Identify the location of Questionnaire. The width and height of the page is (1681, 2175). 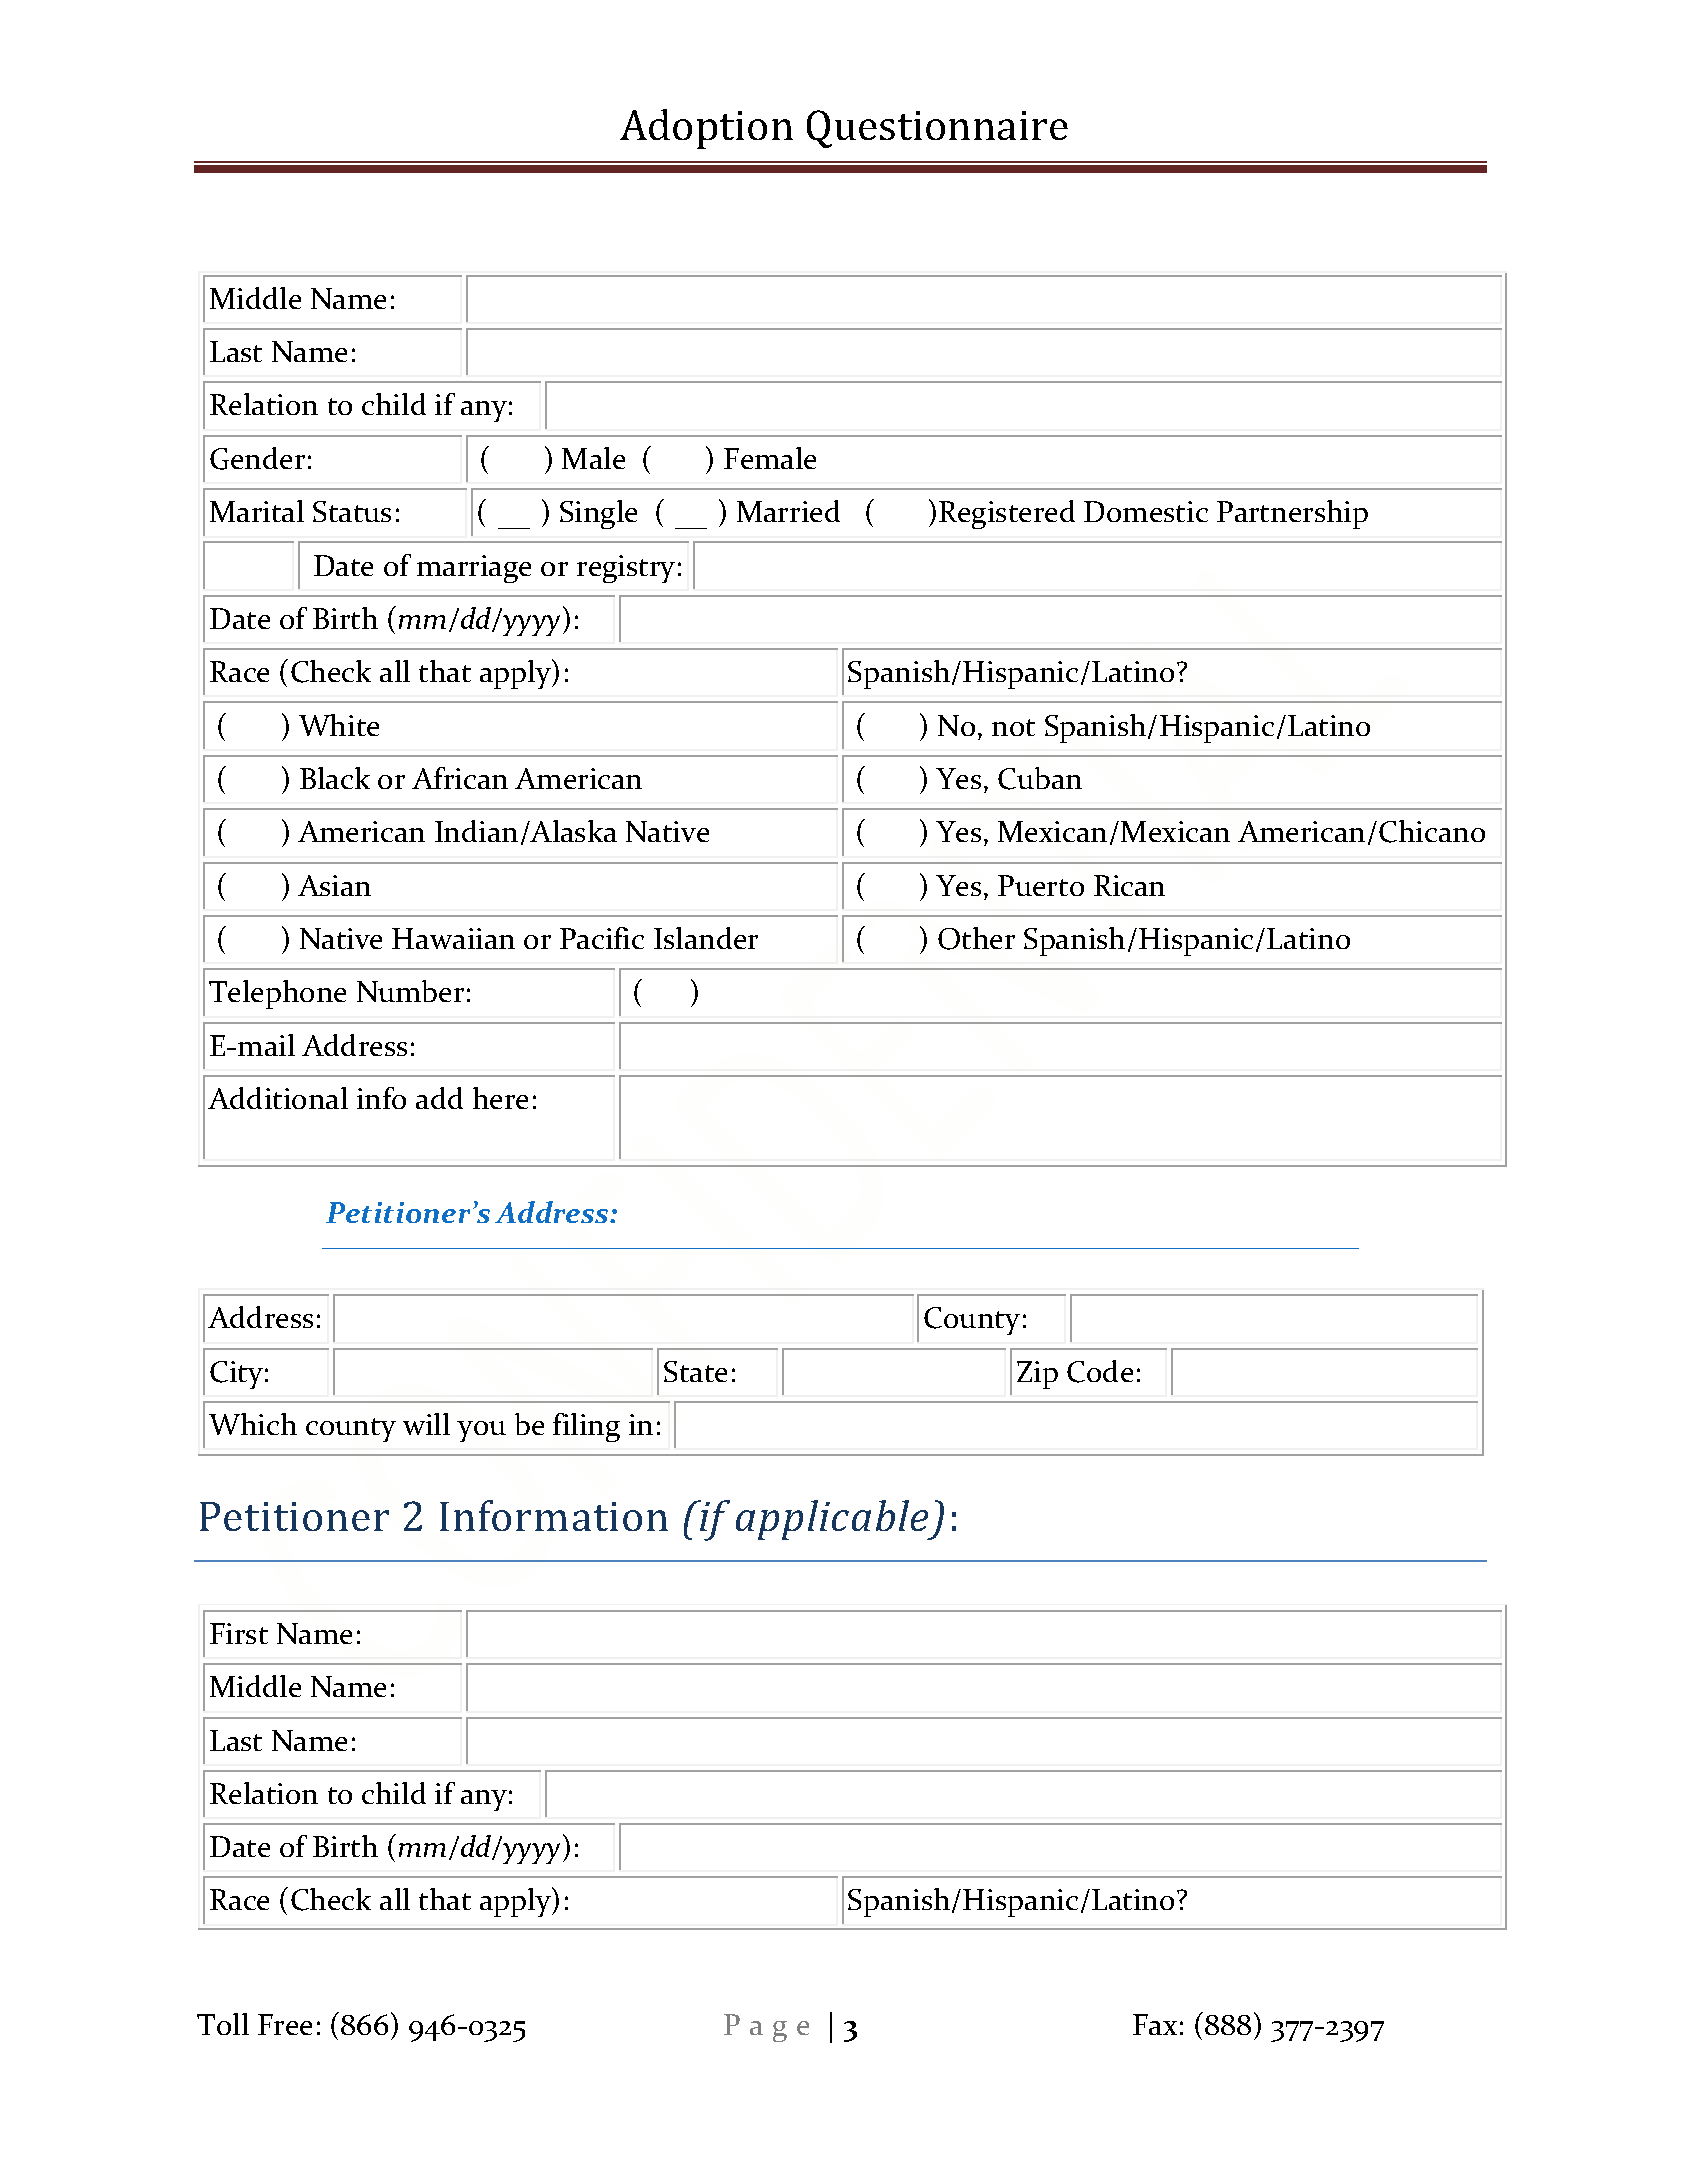
(937, 129).
